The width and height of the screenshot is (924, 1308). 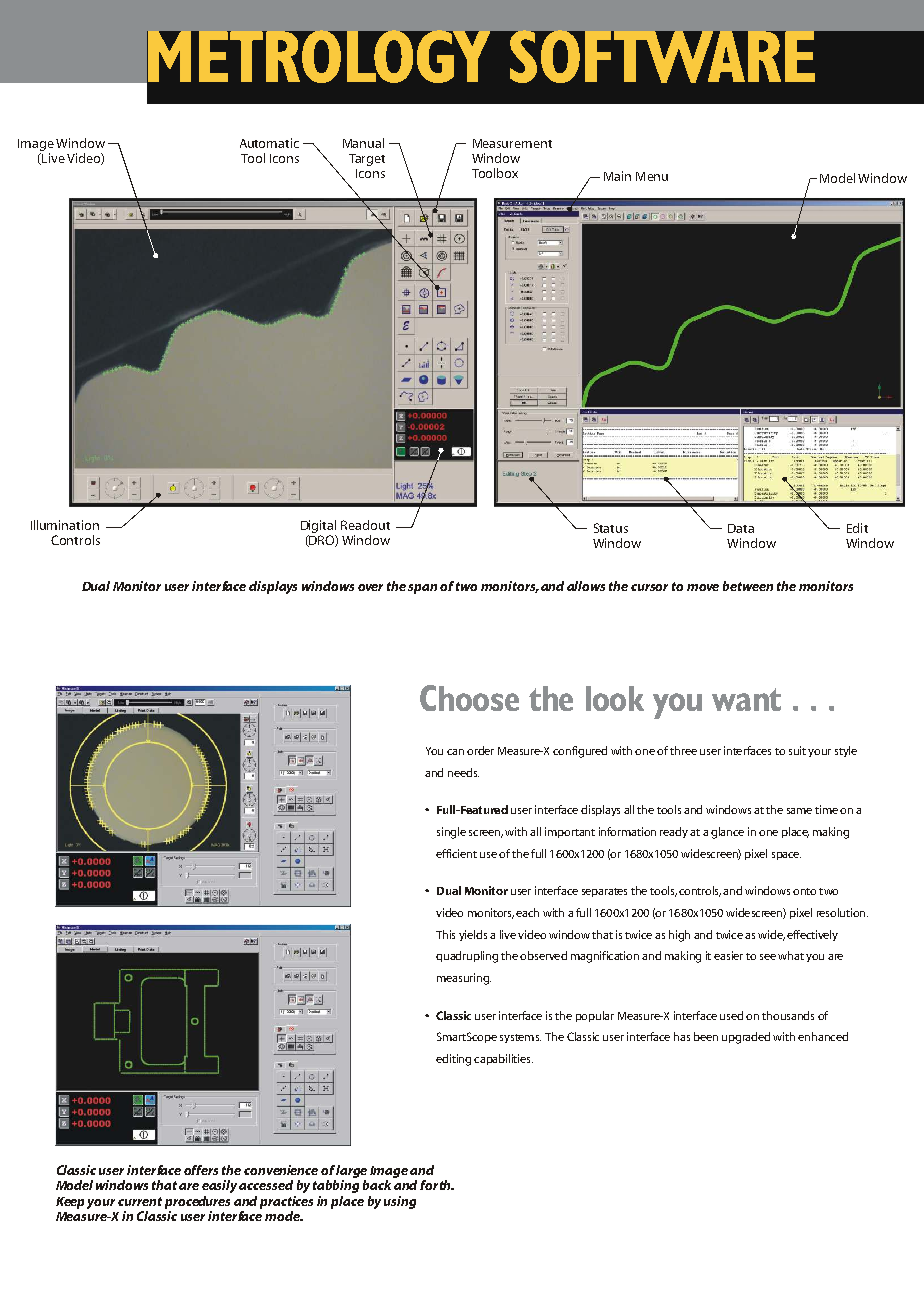 I want to click on over, so click(x=370, y=587).
